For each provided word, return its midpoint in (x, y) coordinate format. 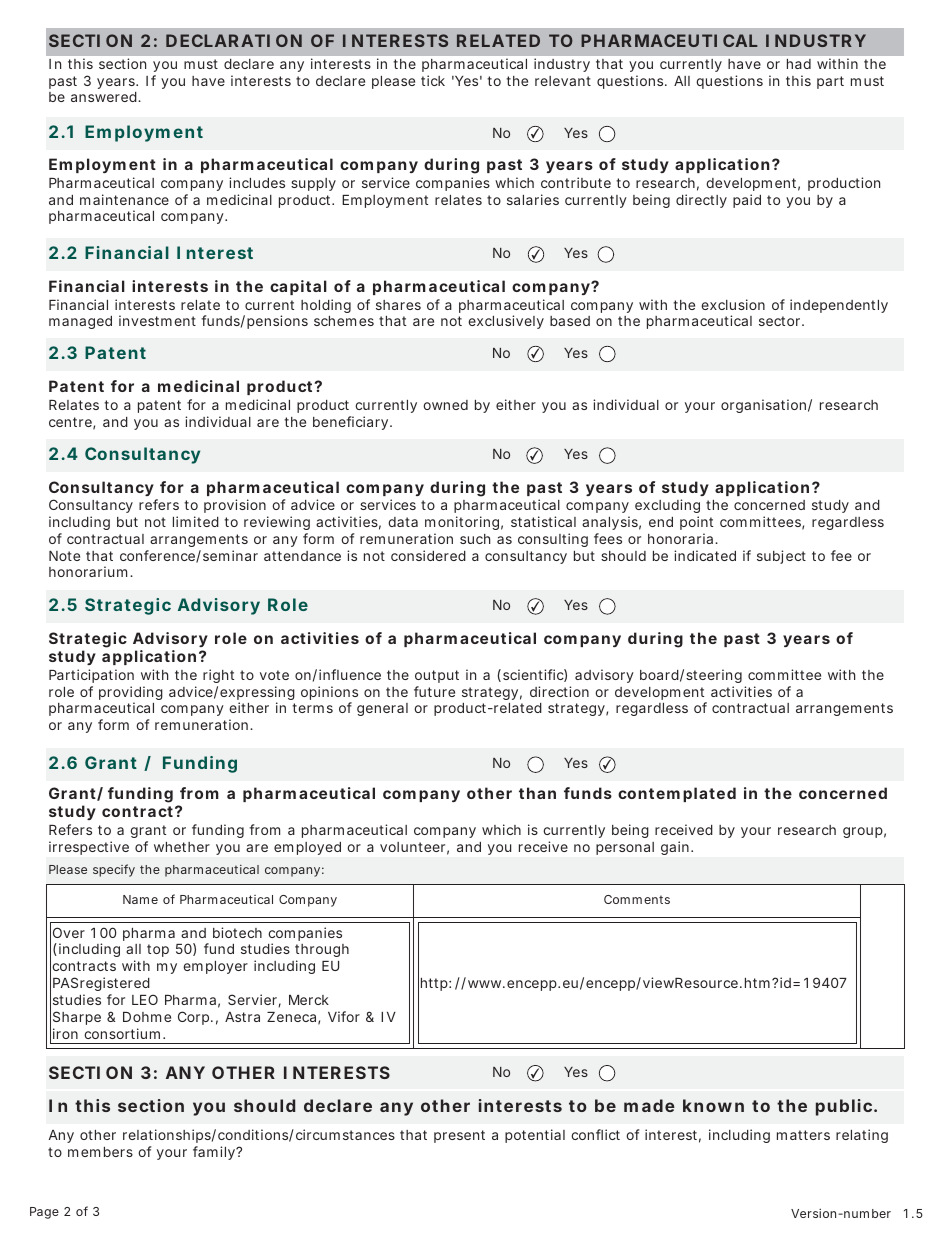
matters (803, 1135)
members (100, 1152)
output (437, 676)
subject (781, 557)
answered (105, 97)
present (459, 1136)
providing (131, 694)
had (799, 64)
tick (433, 80)
